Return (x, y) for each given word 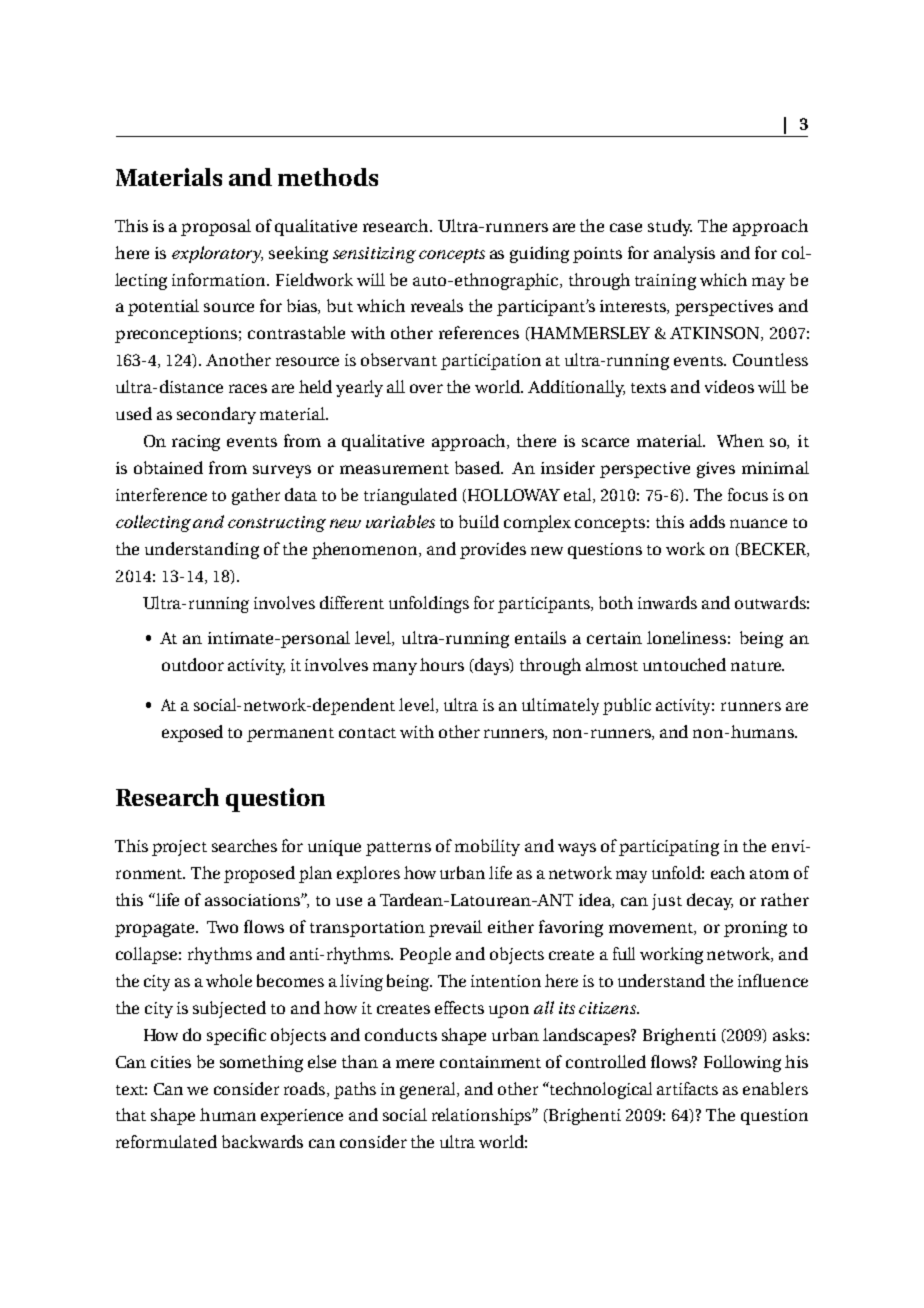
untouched (684, 664)
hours (442, 664)
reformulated (166, 1141)
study (670, 227)
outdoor (193, 664)
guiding (539, 254)
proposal (216, 227)
